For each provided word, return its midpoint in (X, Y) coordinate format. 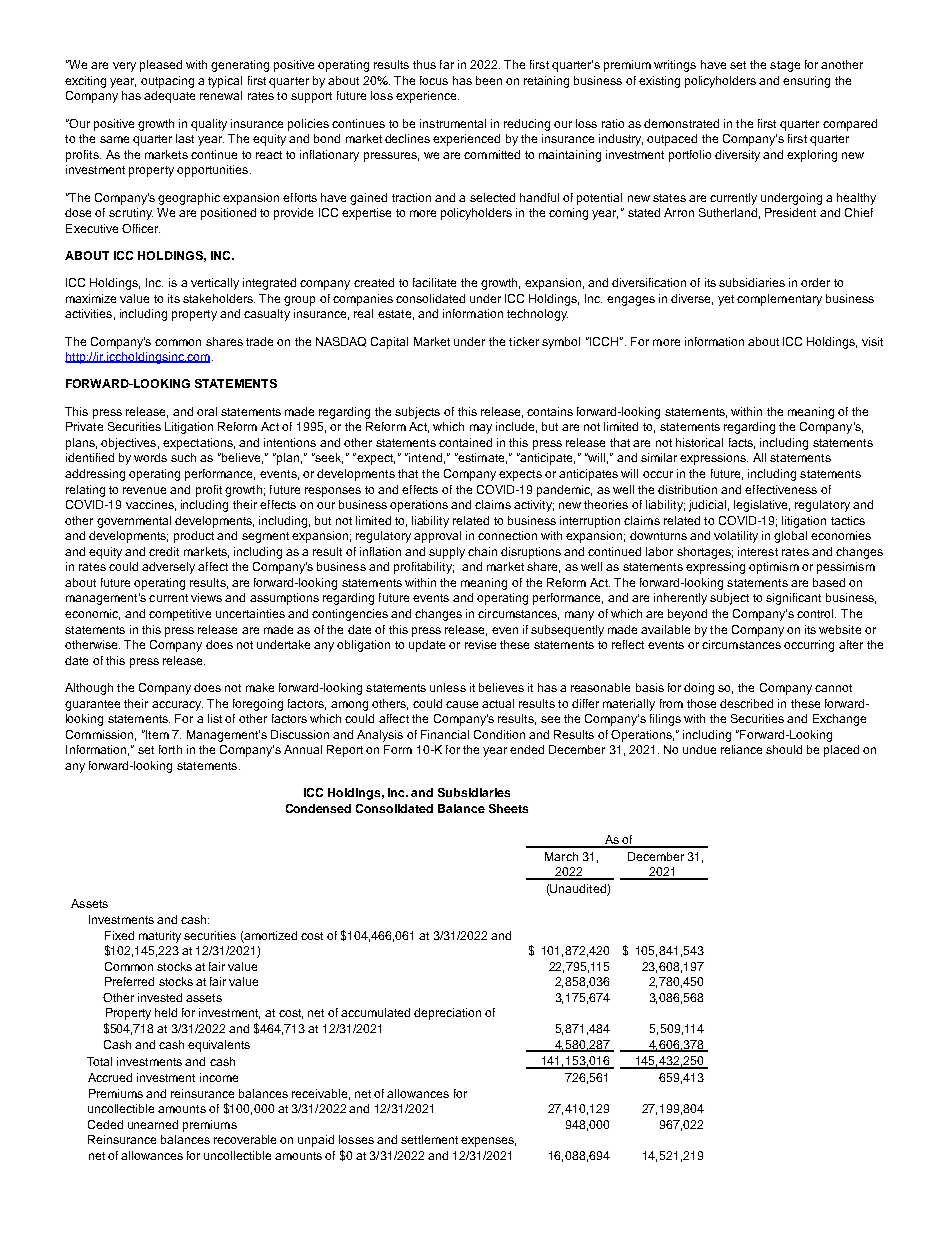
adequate (169, 97)
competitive (180, 615)
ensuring (806, 82)
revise (480, 644)
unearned (153, 1124)
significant (793, 599)
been (489, 80)
